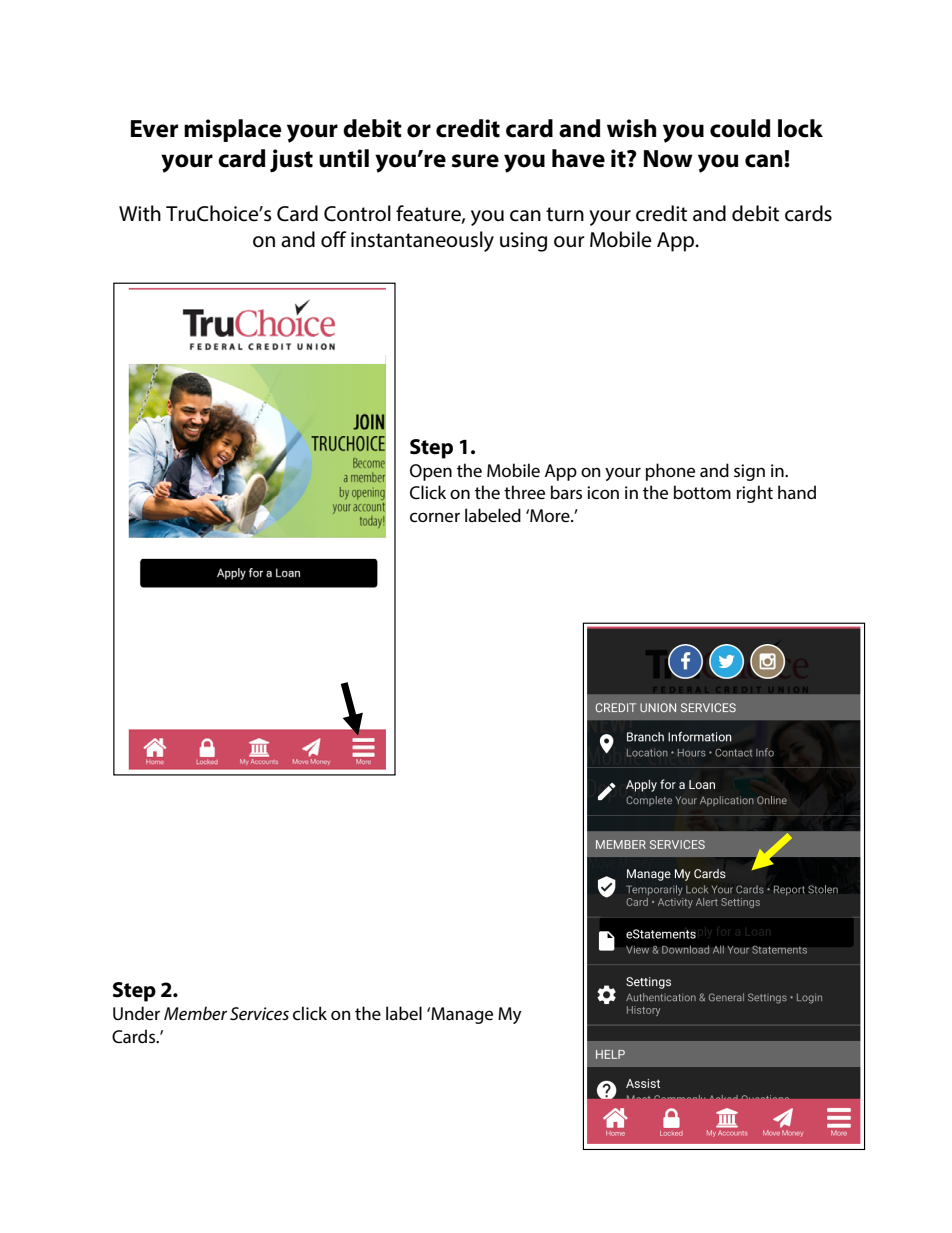 Image resolution: width=952 pixels, height=1233 pixels. Describe the element at coordinates (740, 128) in the image. I see `could` at that location.
